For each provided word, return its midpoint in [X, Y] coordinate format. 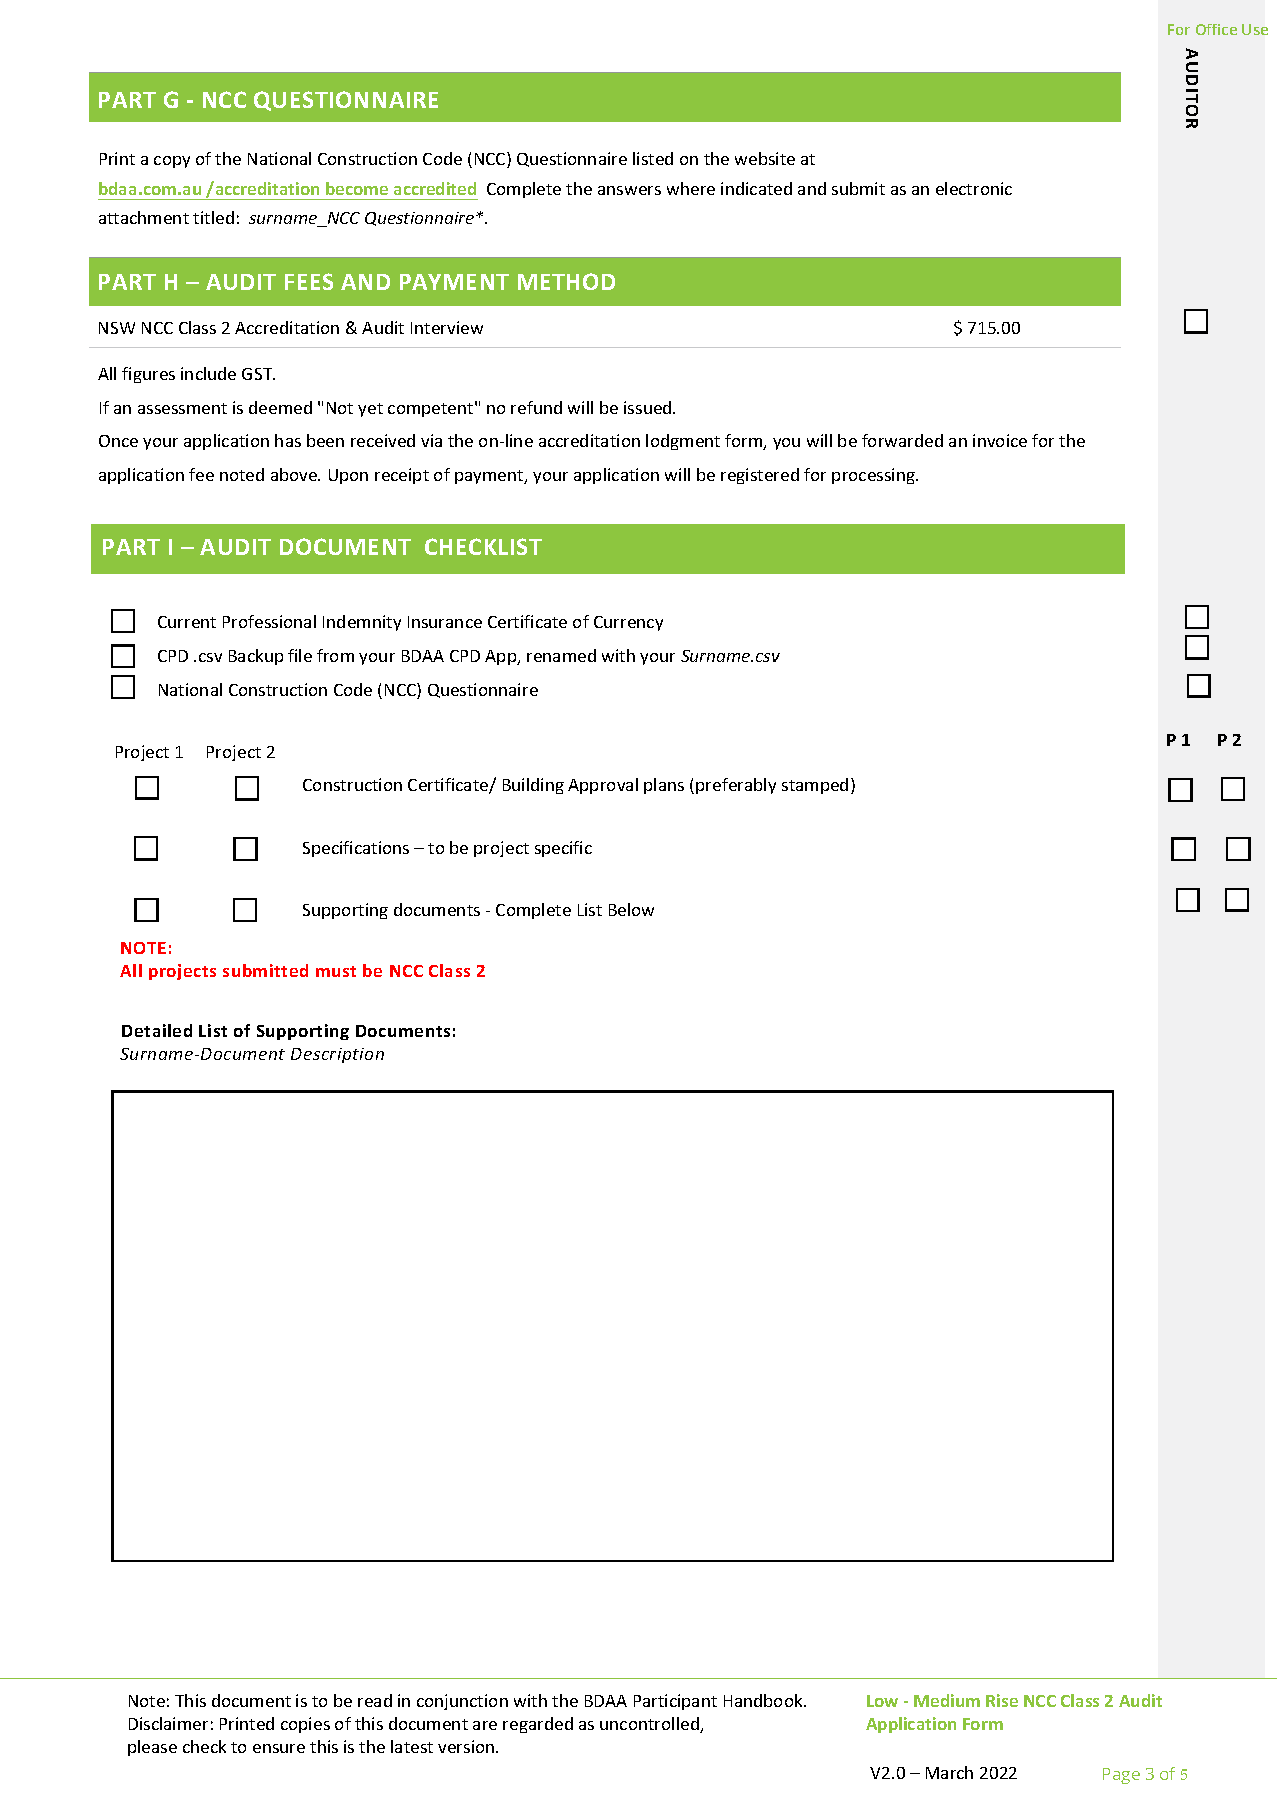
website [765, 158]
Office [1216, 29]
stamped [815, 786]
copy [172, 162]
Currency [628, 623]
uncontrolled [650, 1725]
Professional [269, 621]
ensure [279, 1748]
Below [631, 909]
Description [337, 1055]
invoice [1000, 440]
